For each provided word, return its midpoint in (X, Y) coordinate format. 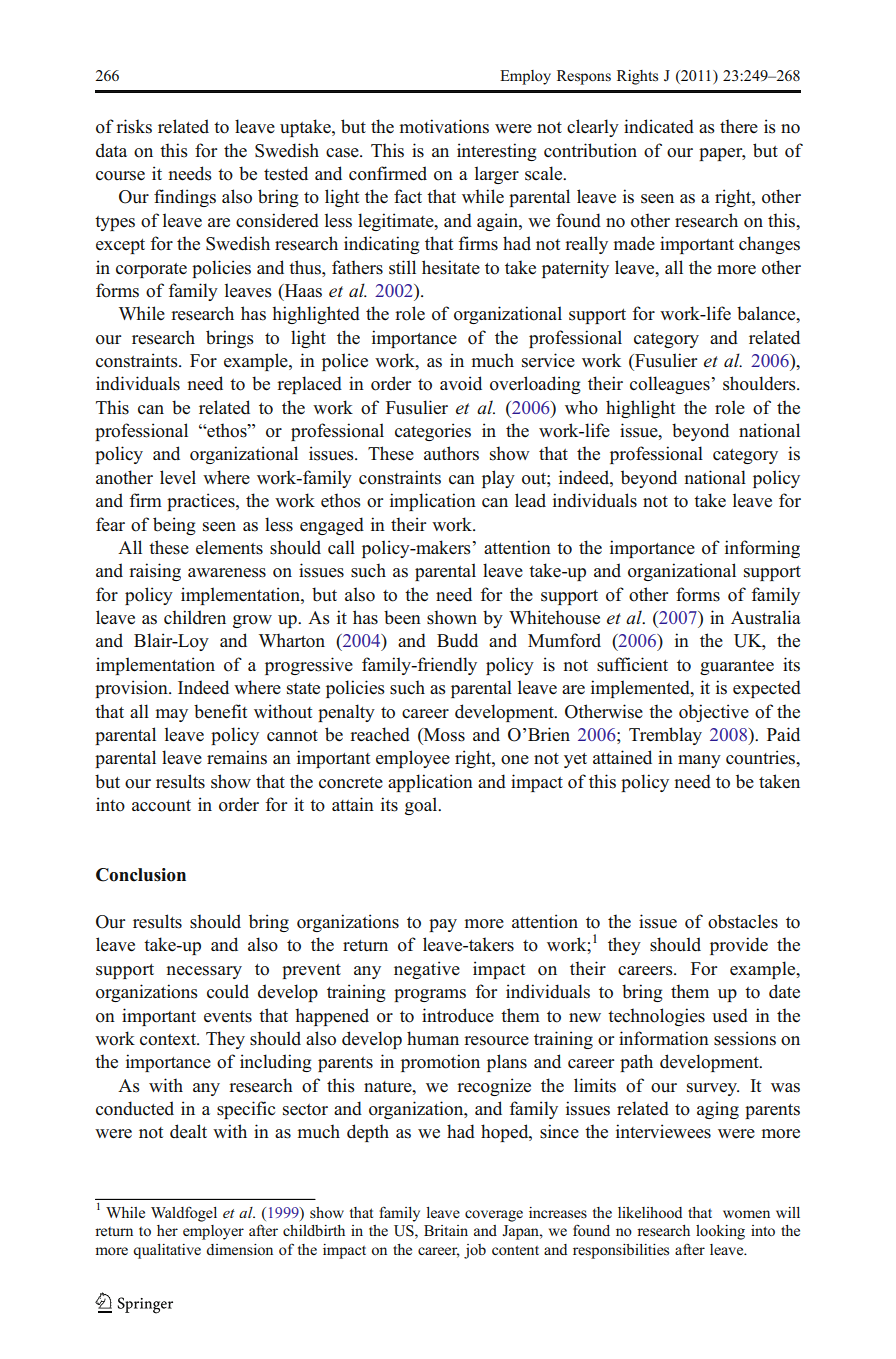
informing (762, 549)
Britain (446, 1230)
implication (433, 502)
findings (185, 198)
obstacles (743, 921)
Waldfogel (184, 1214)
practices (202, 502)
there (739, 126)
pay (443, 925)
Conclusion (141, 875)
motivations (444, 126)
